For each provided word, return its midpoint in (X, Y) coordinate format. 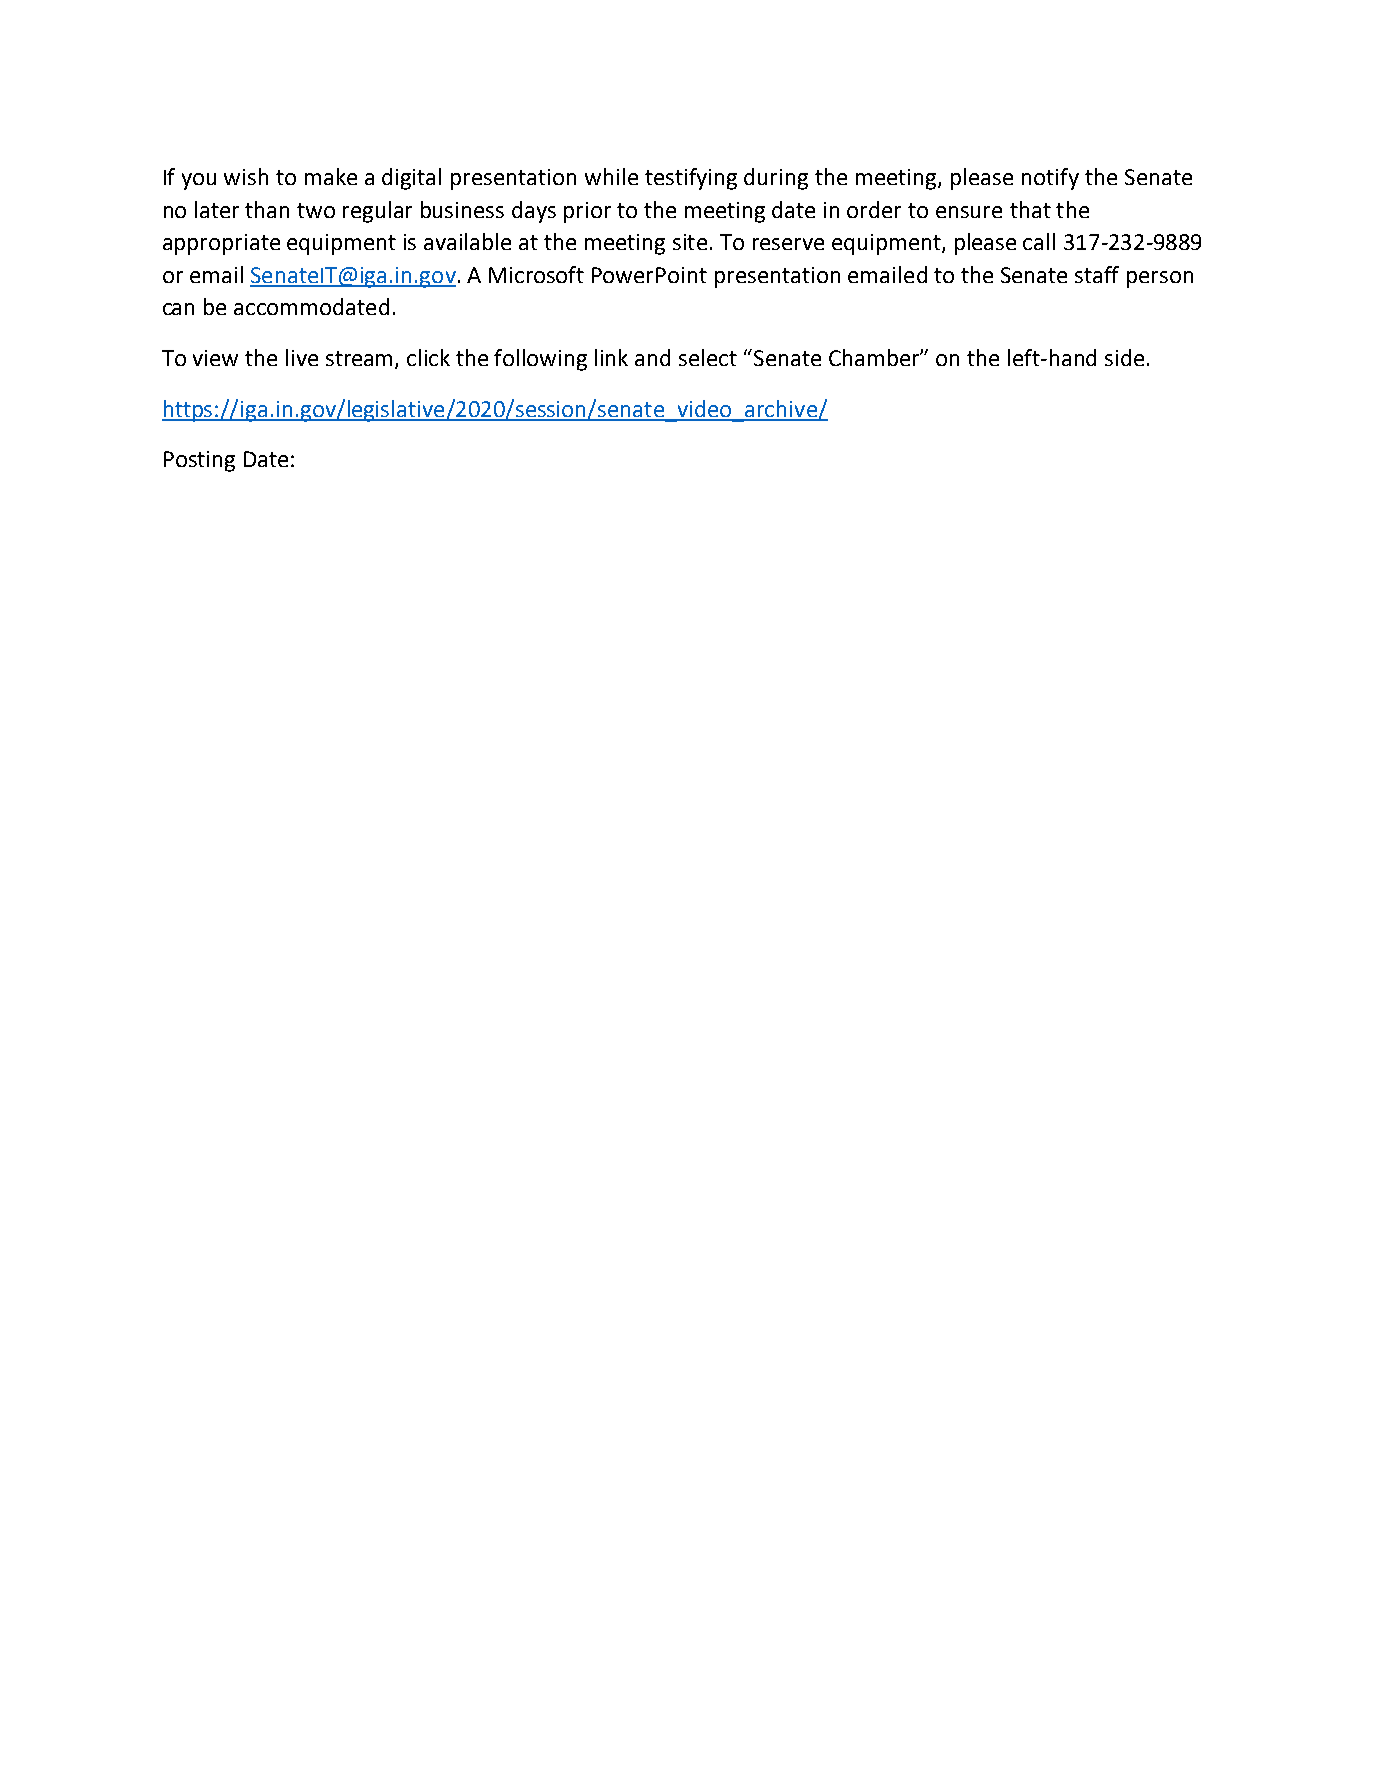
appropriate (221, 244)
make (331, 176)
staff (1097, 274)
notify (1050, 179)
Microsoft (536, 274)
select (708, 357)
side (1124, 357)
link (611, 357)
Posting (199, 461)
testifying (691, 179)
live (302, 357)
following (540, 360)
